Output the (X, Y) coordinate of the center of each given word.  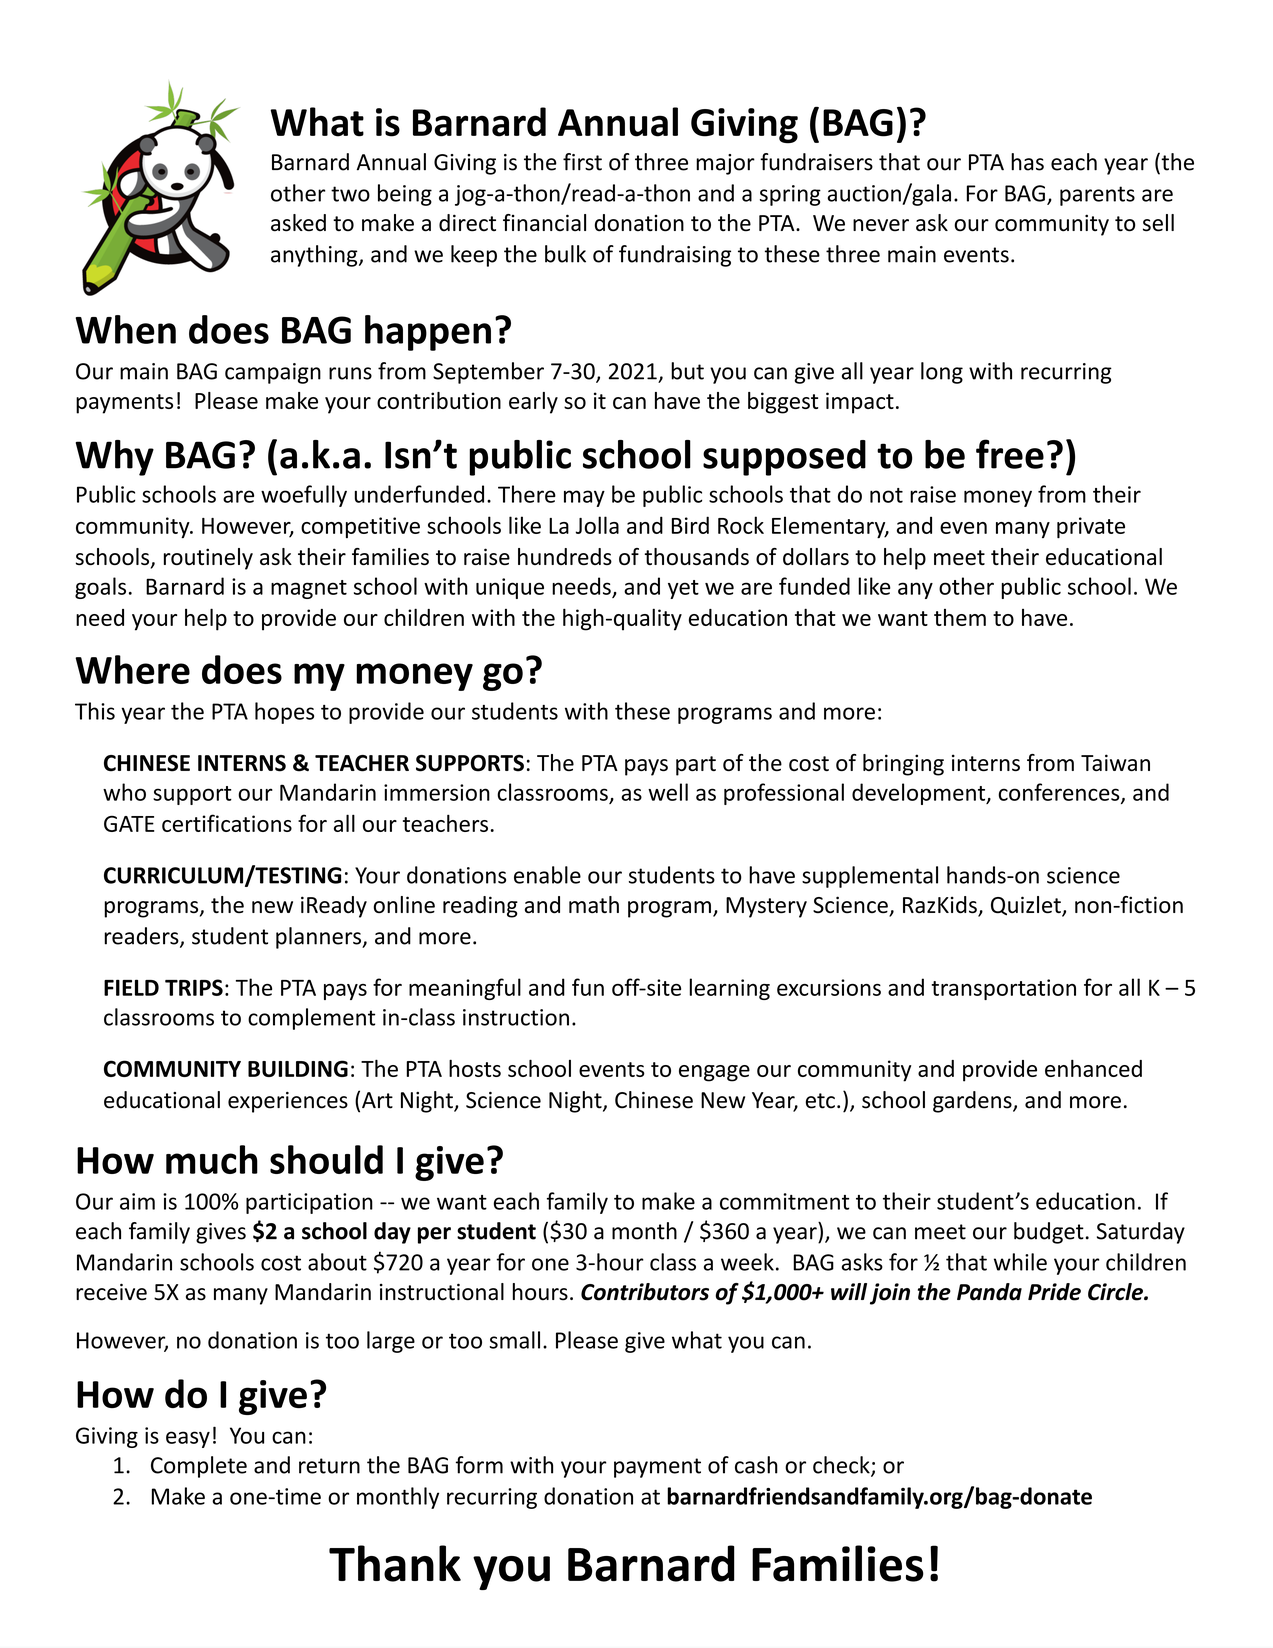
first (582, 162)
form (479, 1465)
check (842, 1466)
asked (298, 223)
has (1027, 162)
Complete (199, 1467)
